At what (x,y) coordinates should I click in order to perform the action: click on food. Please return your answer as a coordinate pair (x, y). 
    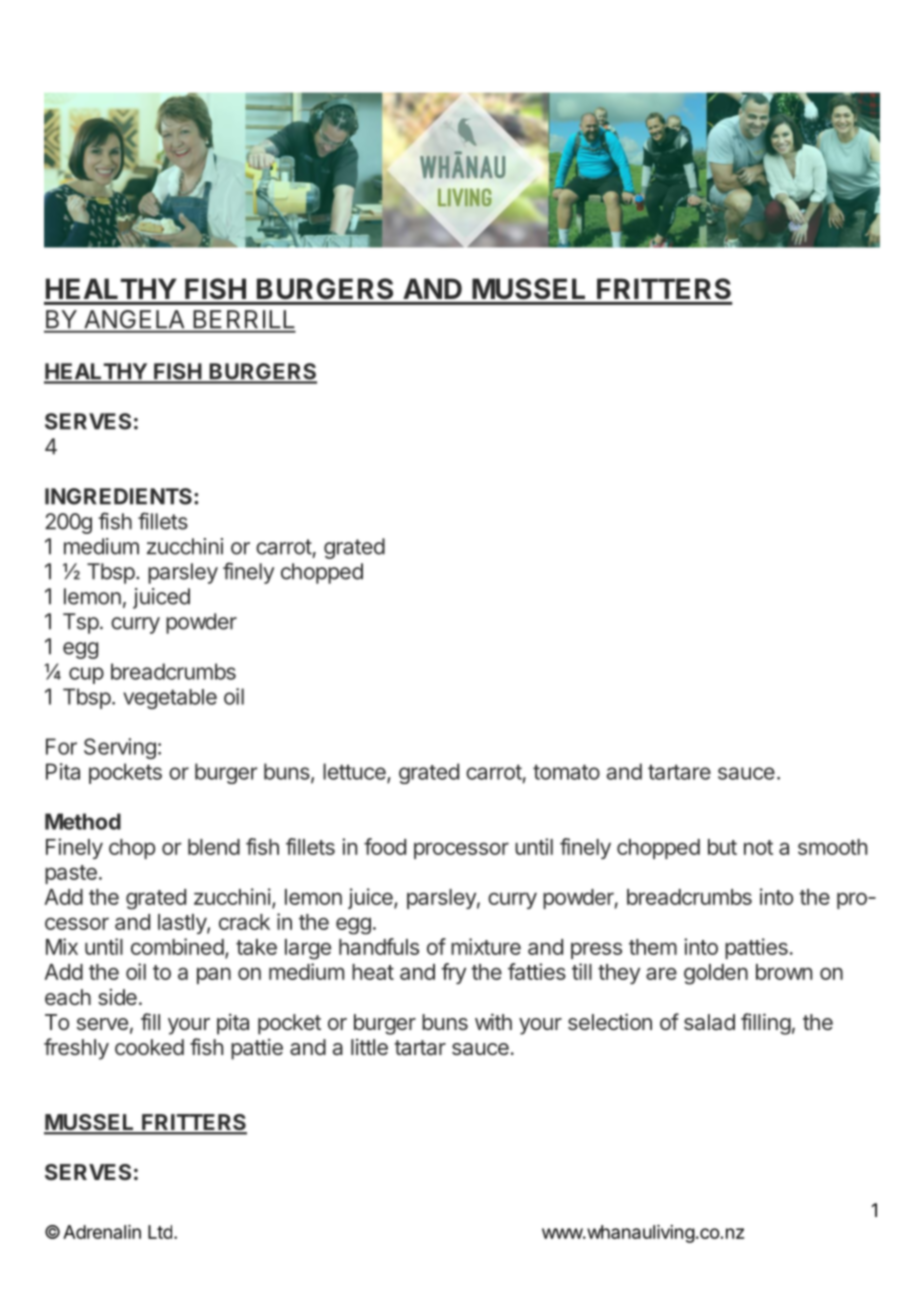
    Looking at the image, I should click on (385, 846).
